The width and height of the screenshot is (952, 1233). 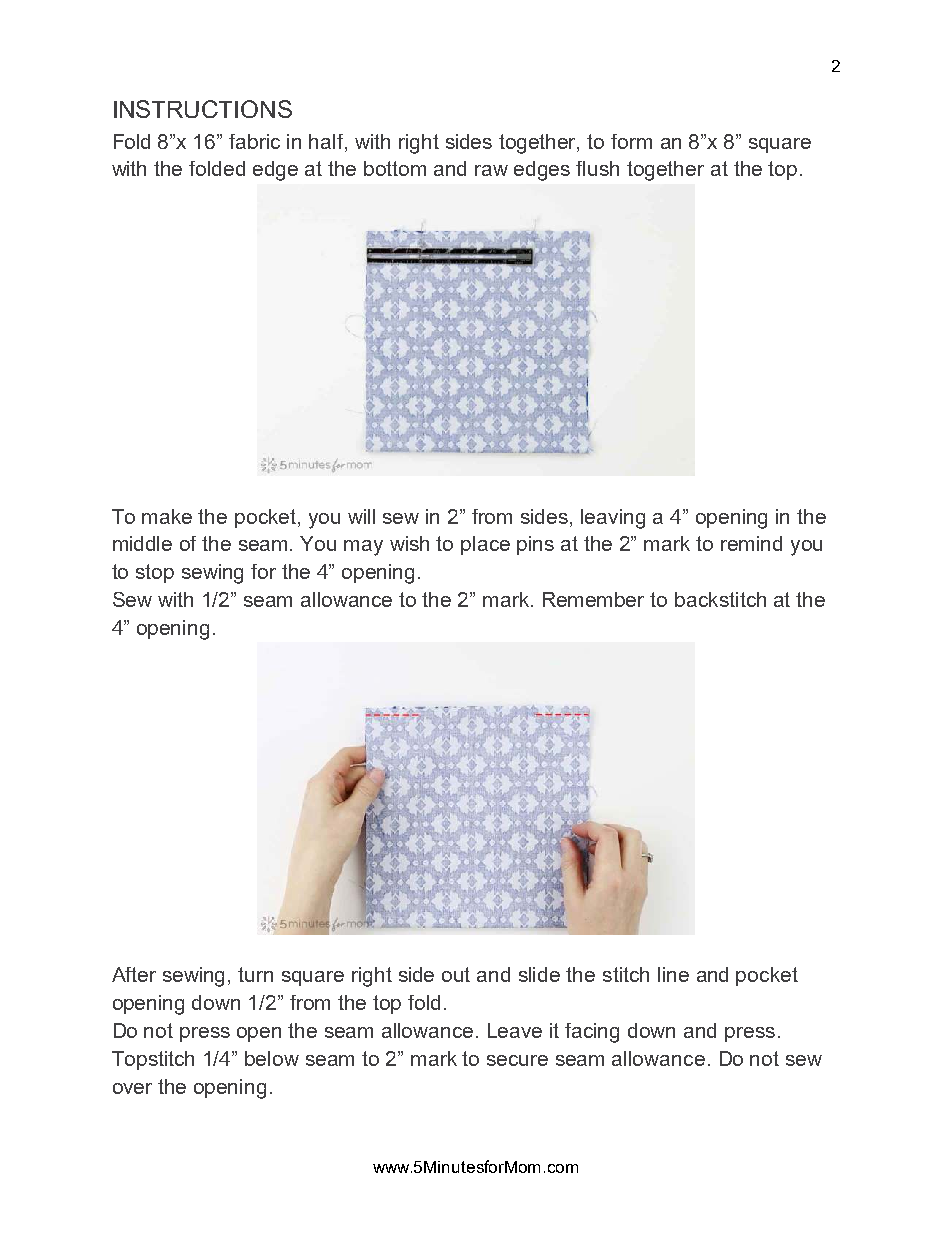 What do you see at coordinates (361, 516) in the screenshot?
I see `will` at bounding box center [361, 516].
